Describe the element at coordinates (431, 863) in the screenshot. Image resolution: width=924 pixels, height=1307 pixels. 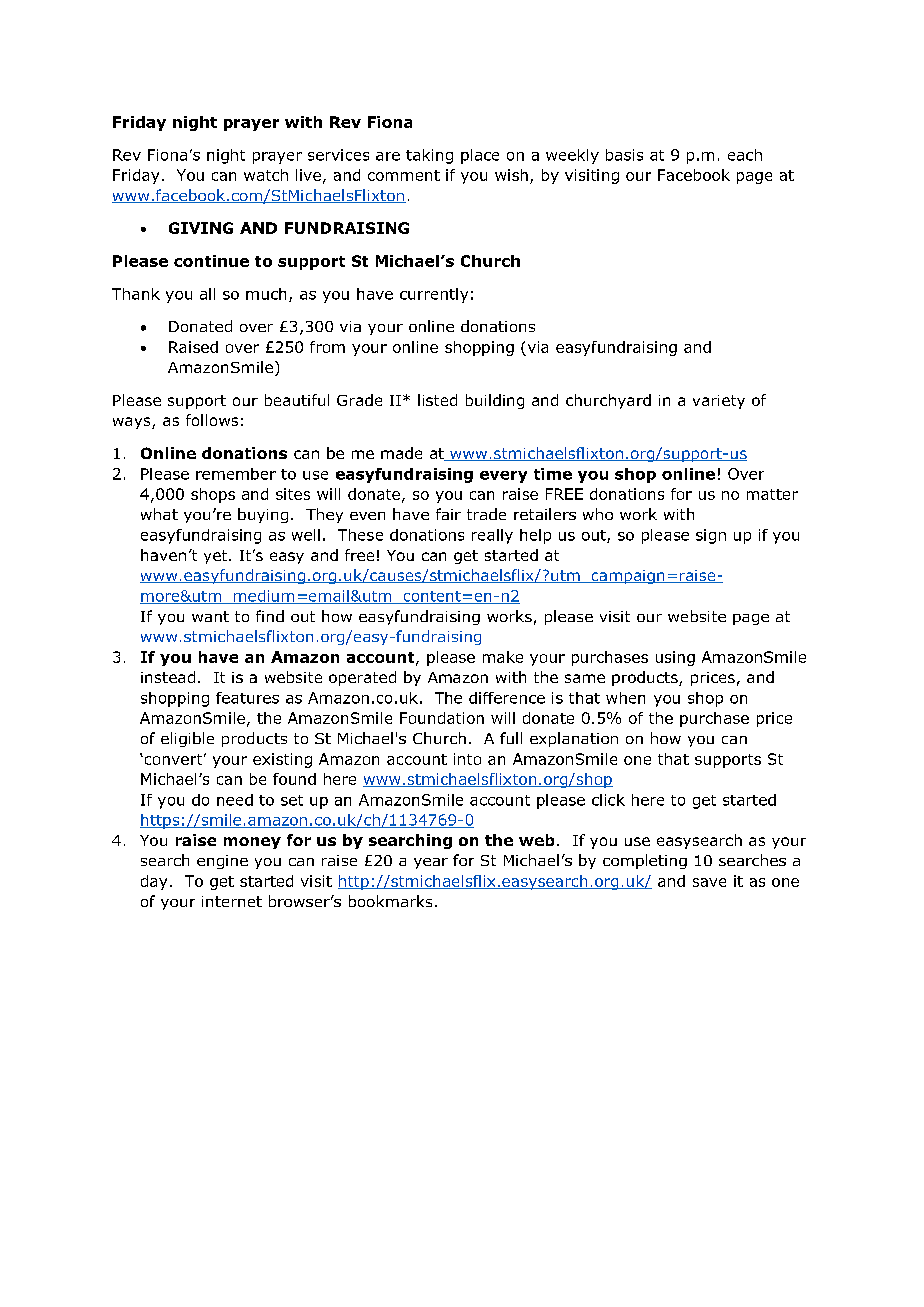
I see `year` at that location.
